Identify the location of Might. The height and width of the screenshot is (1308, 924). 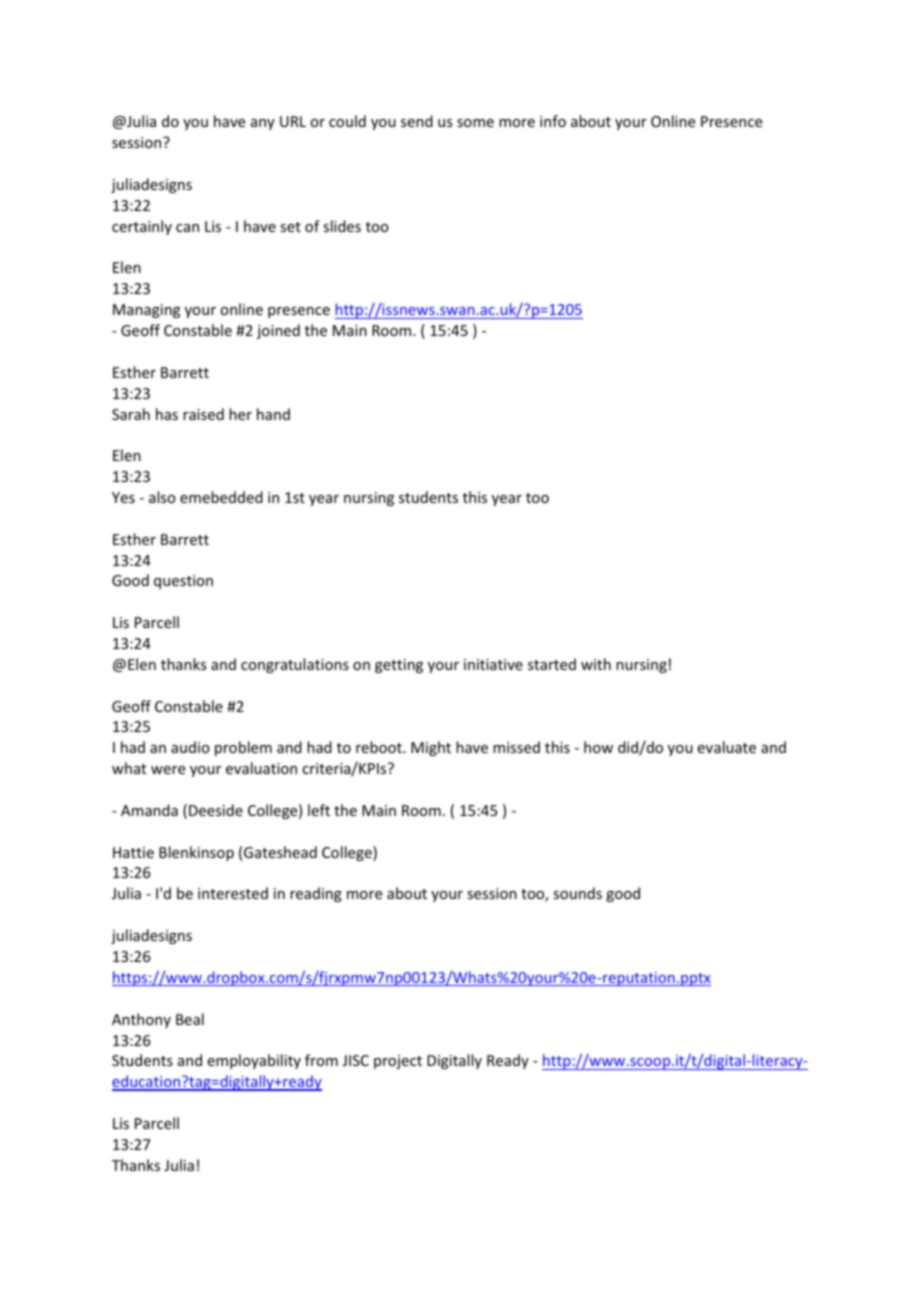
(431, 748).
